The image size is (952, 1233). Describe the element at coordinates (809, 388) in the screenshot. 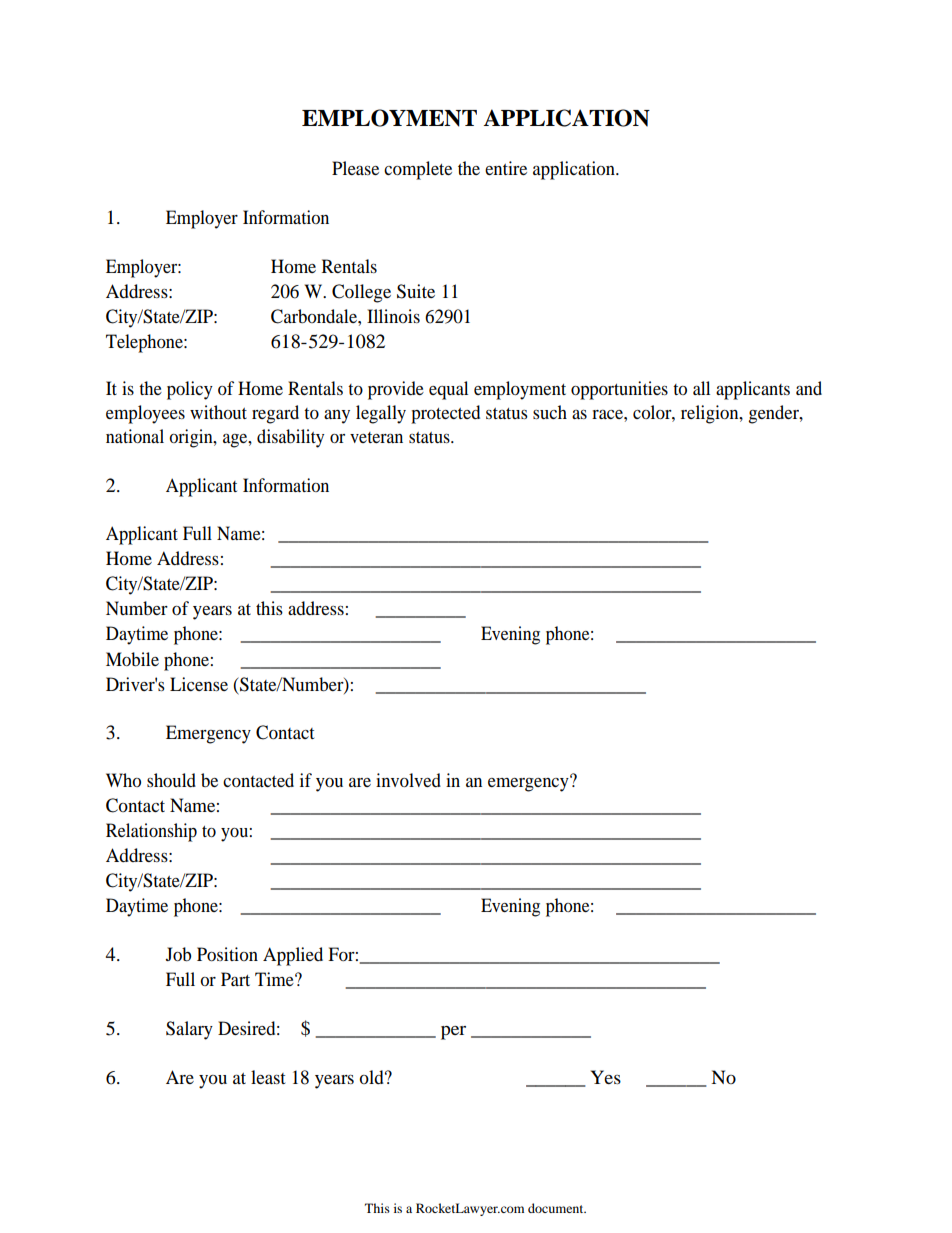

I see `and` at that location.
